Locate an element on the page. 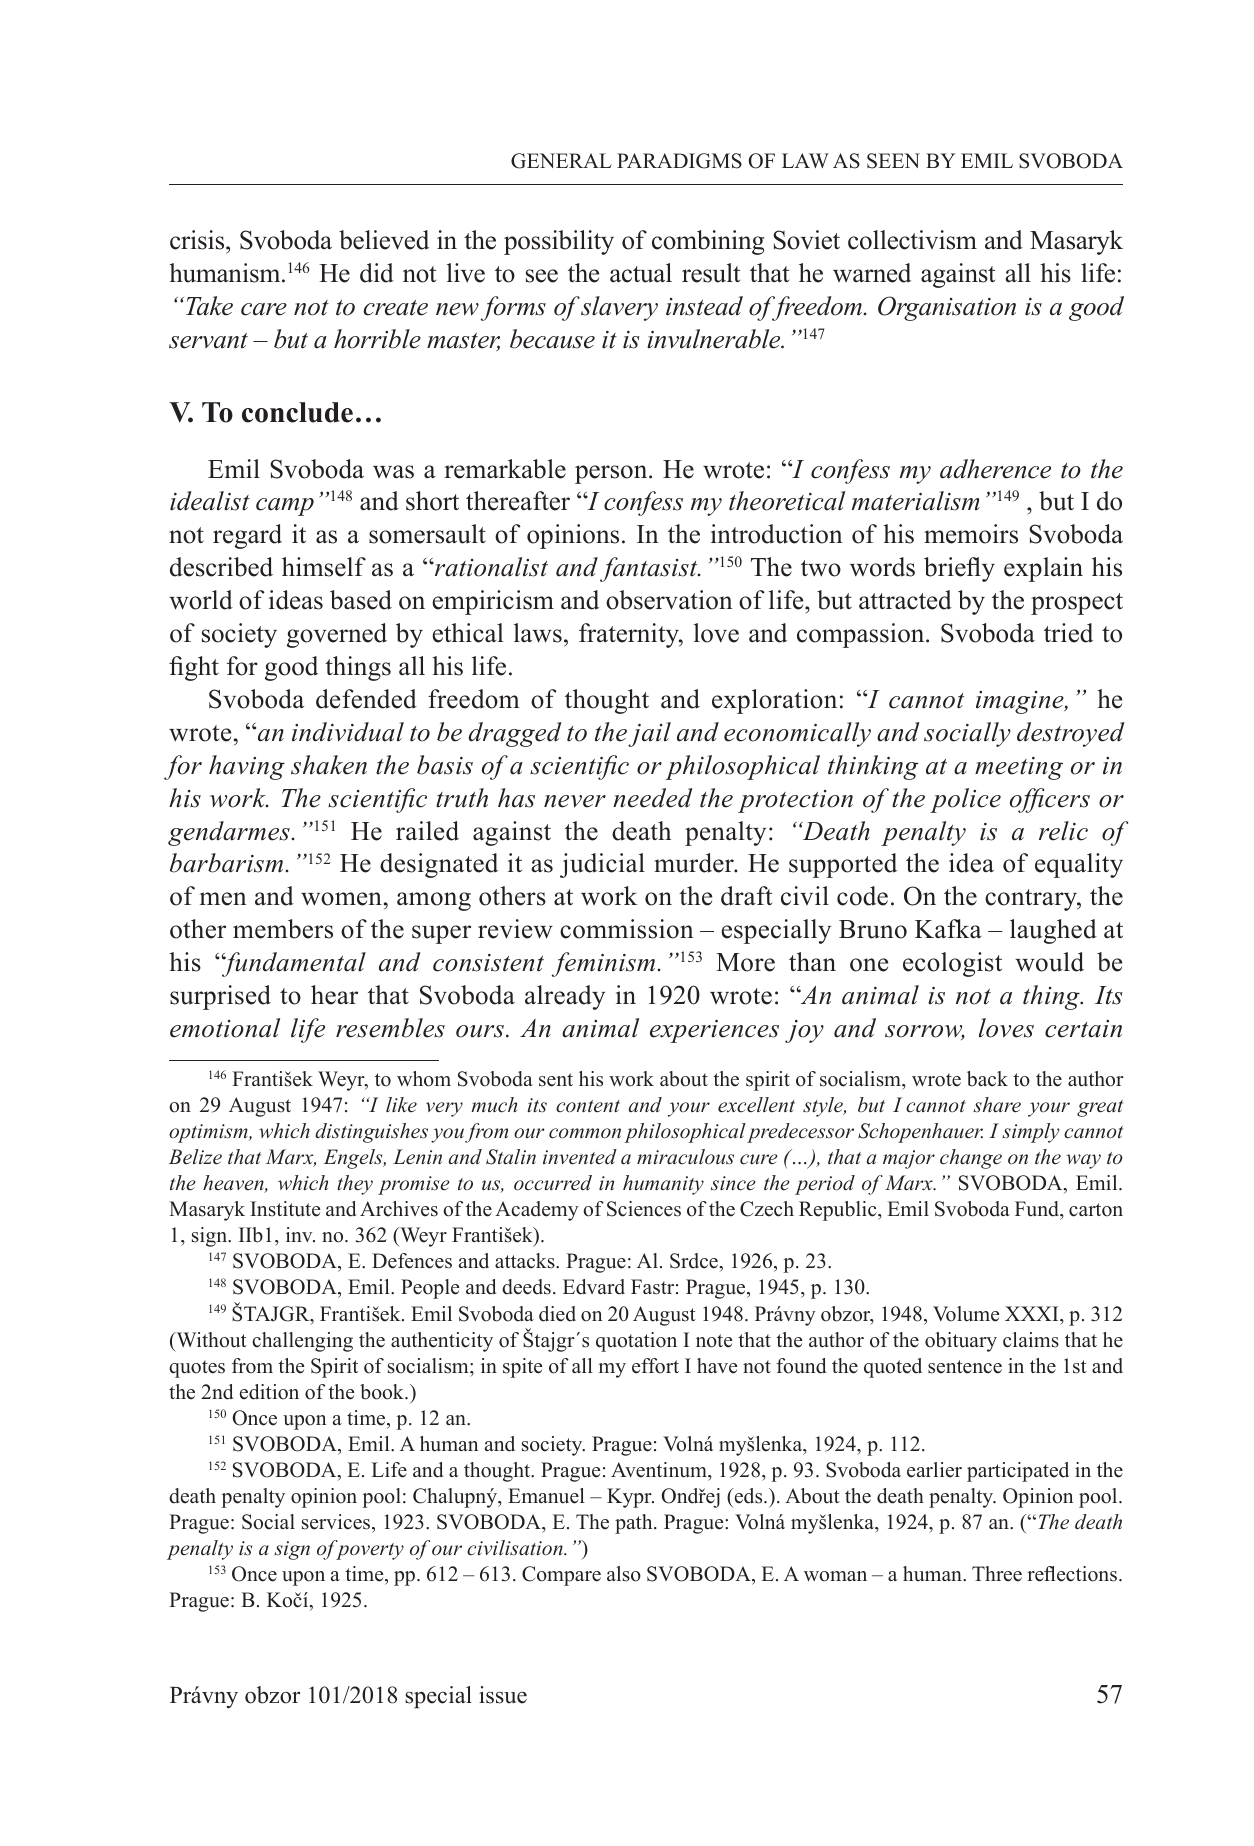  members is located at coordinates (283, 929).
